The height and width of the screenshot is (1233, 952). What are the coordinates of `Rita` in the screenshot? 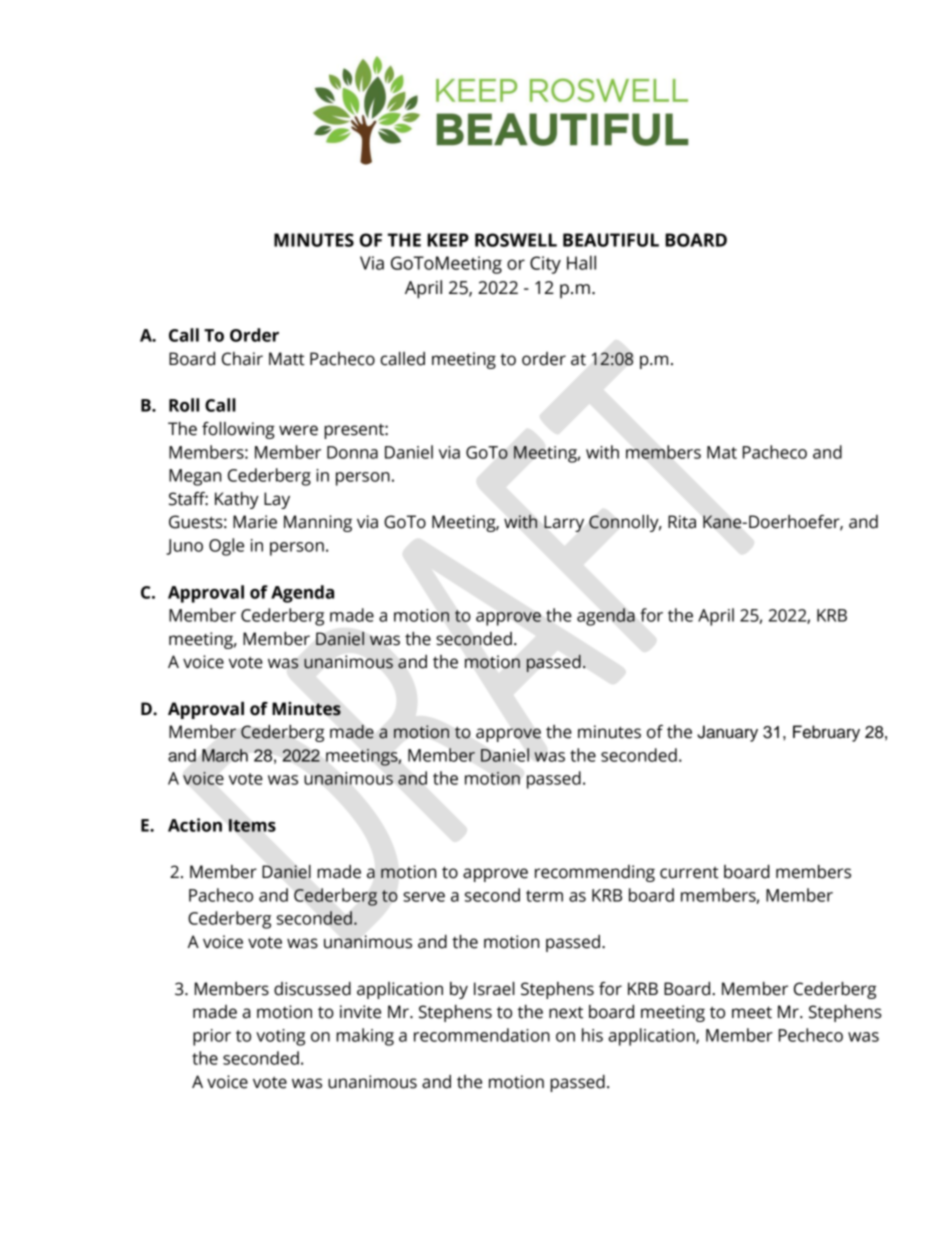 It's located at (682, 522).
